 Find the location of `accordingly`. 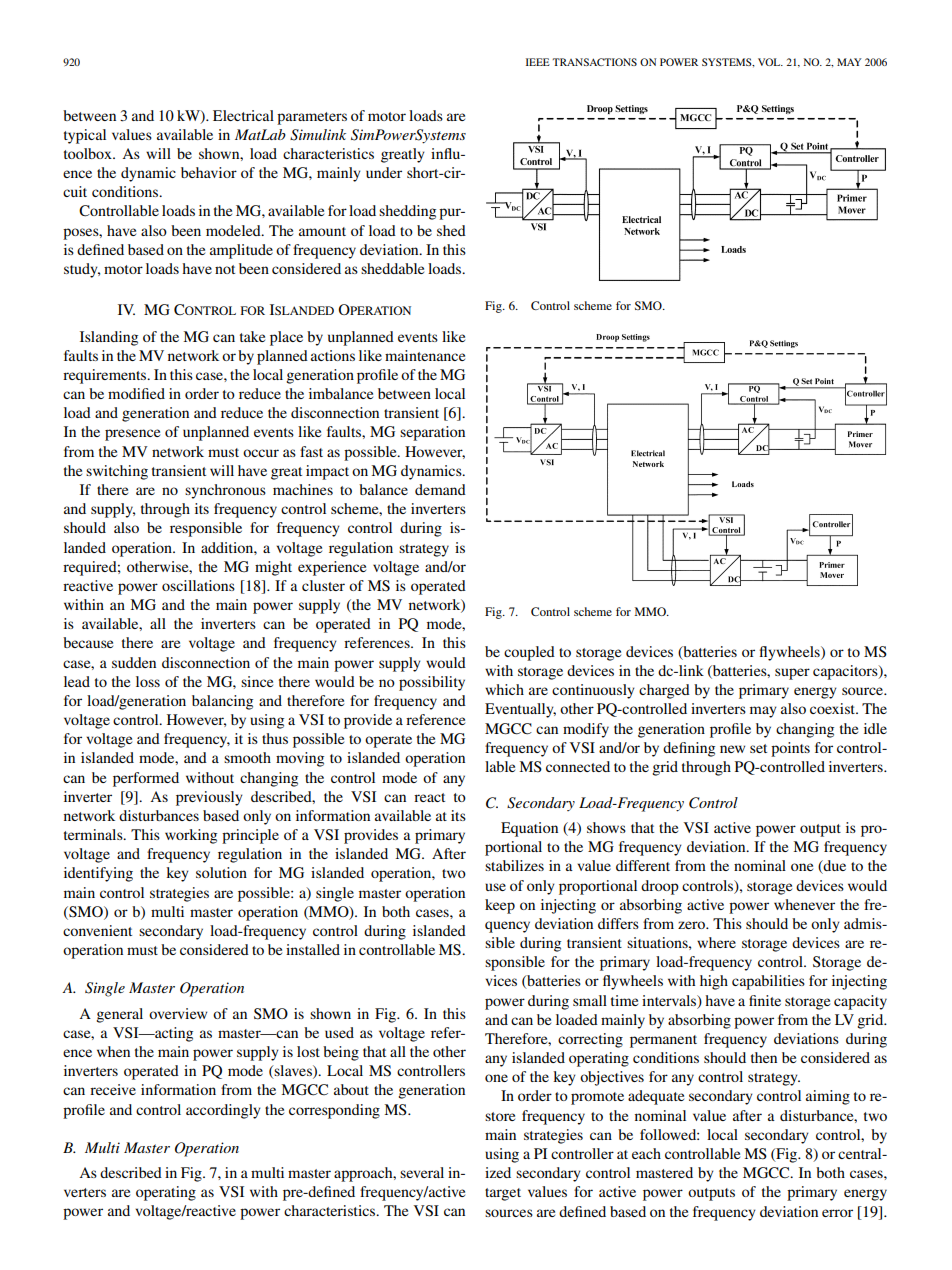

accordingly is located at coordinates (223, 1111).
